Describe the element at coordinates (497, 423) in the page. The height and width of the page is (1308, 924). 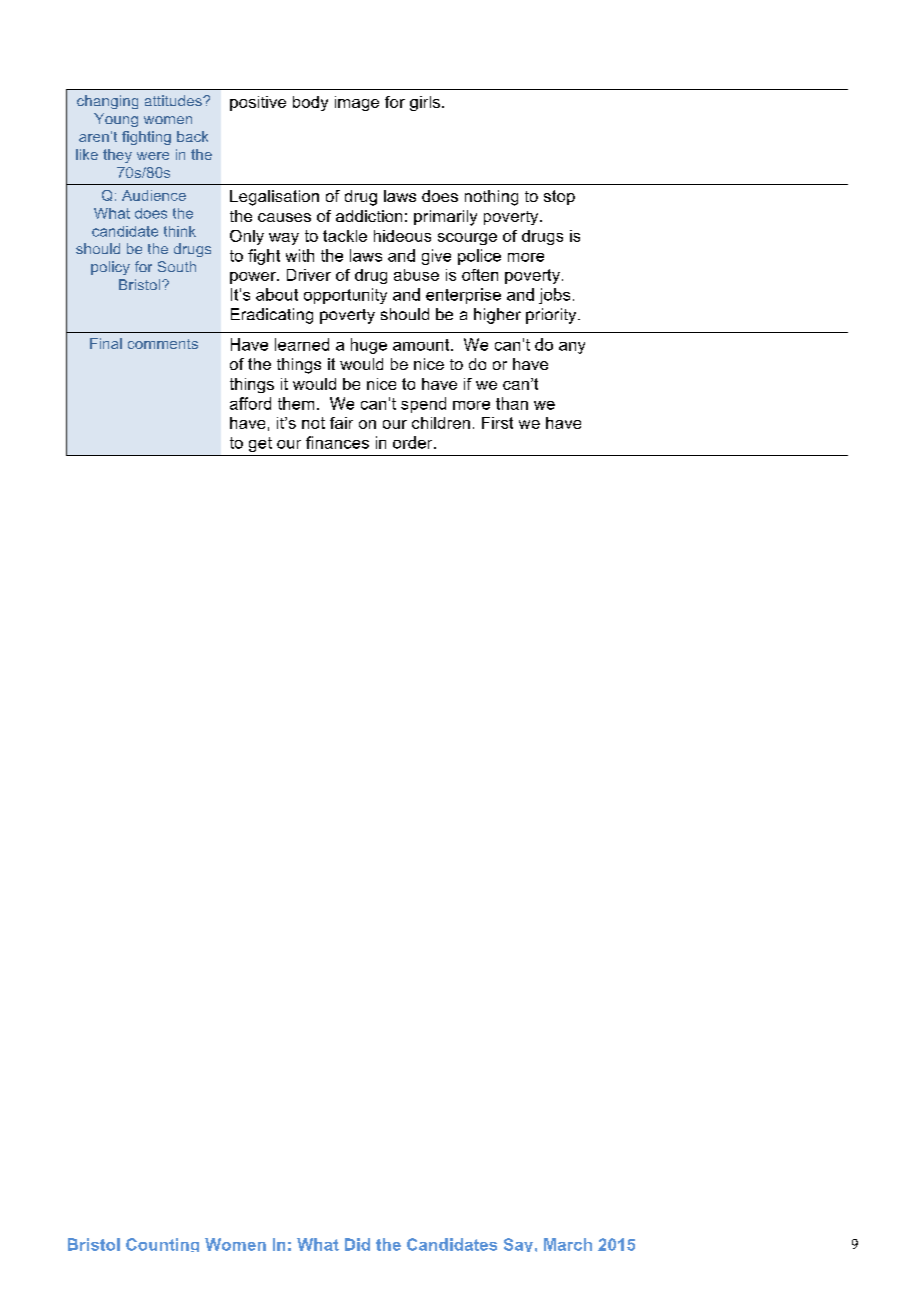
I see `First` at that location.
